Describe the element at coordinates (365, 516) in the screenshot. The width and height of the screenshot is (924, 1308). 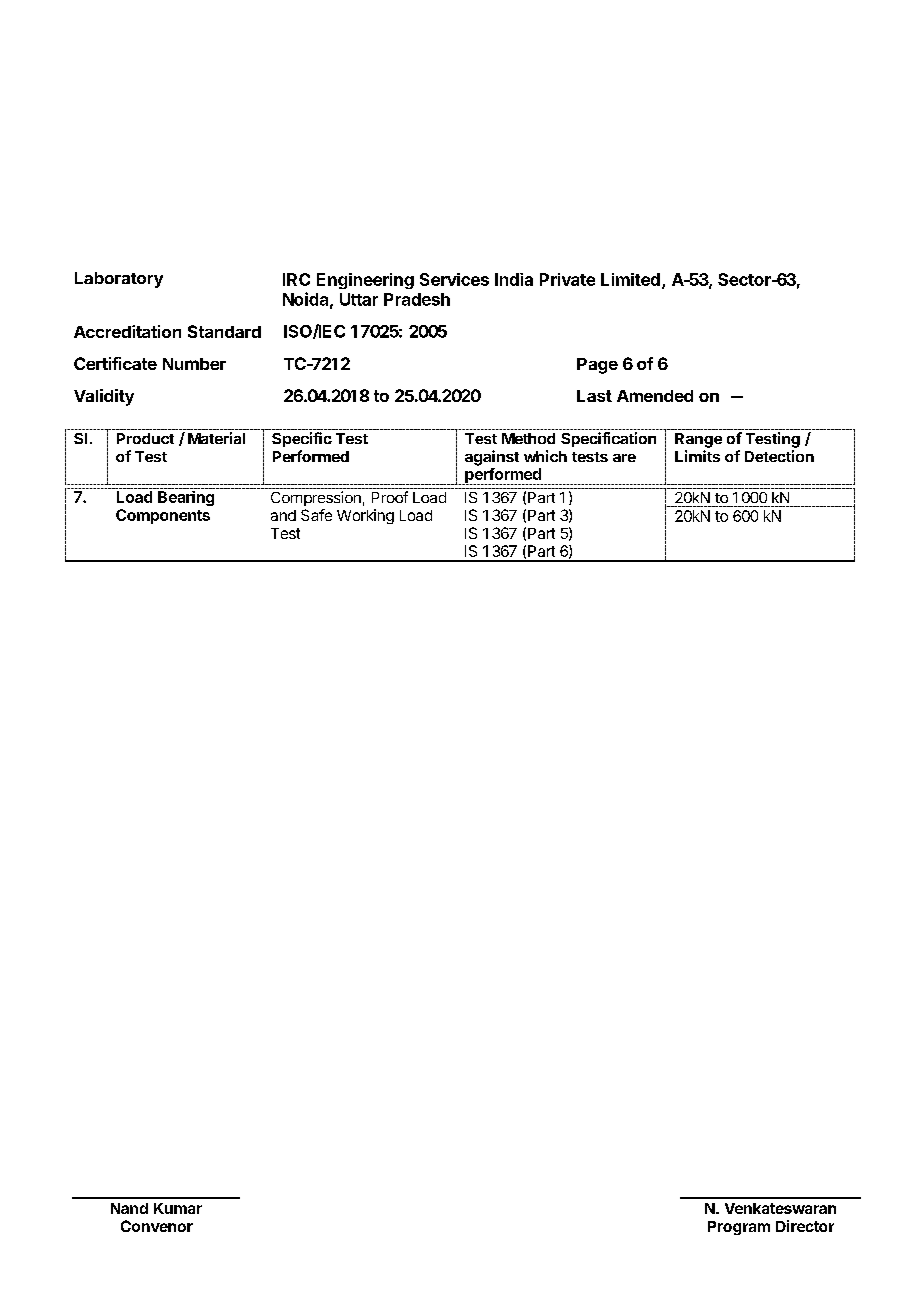
I see `Working` at that location.
